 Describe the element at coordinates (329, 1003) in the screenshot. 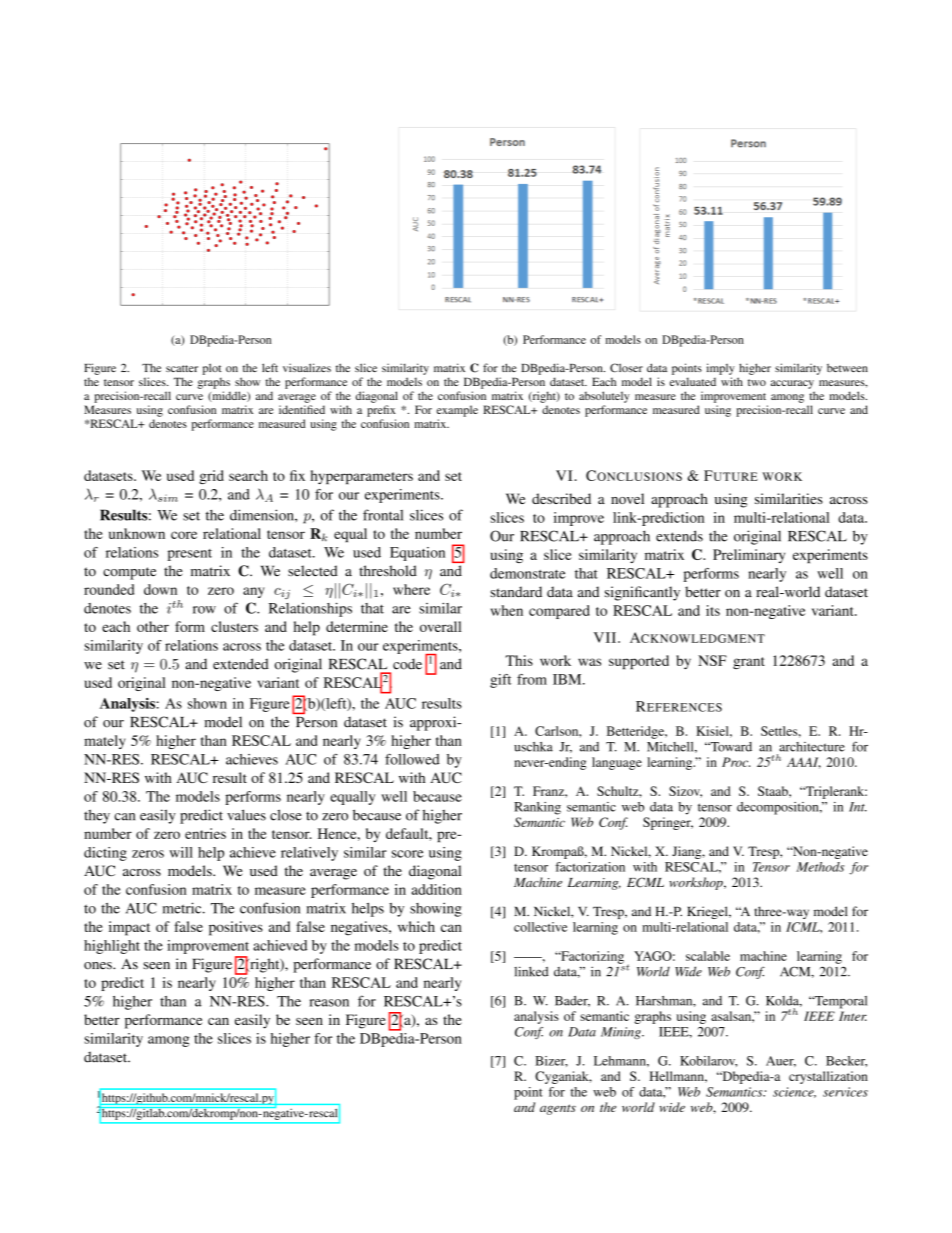

I see `reason` at that location.
